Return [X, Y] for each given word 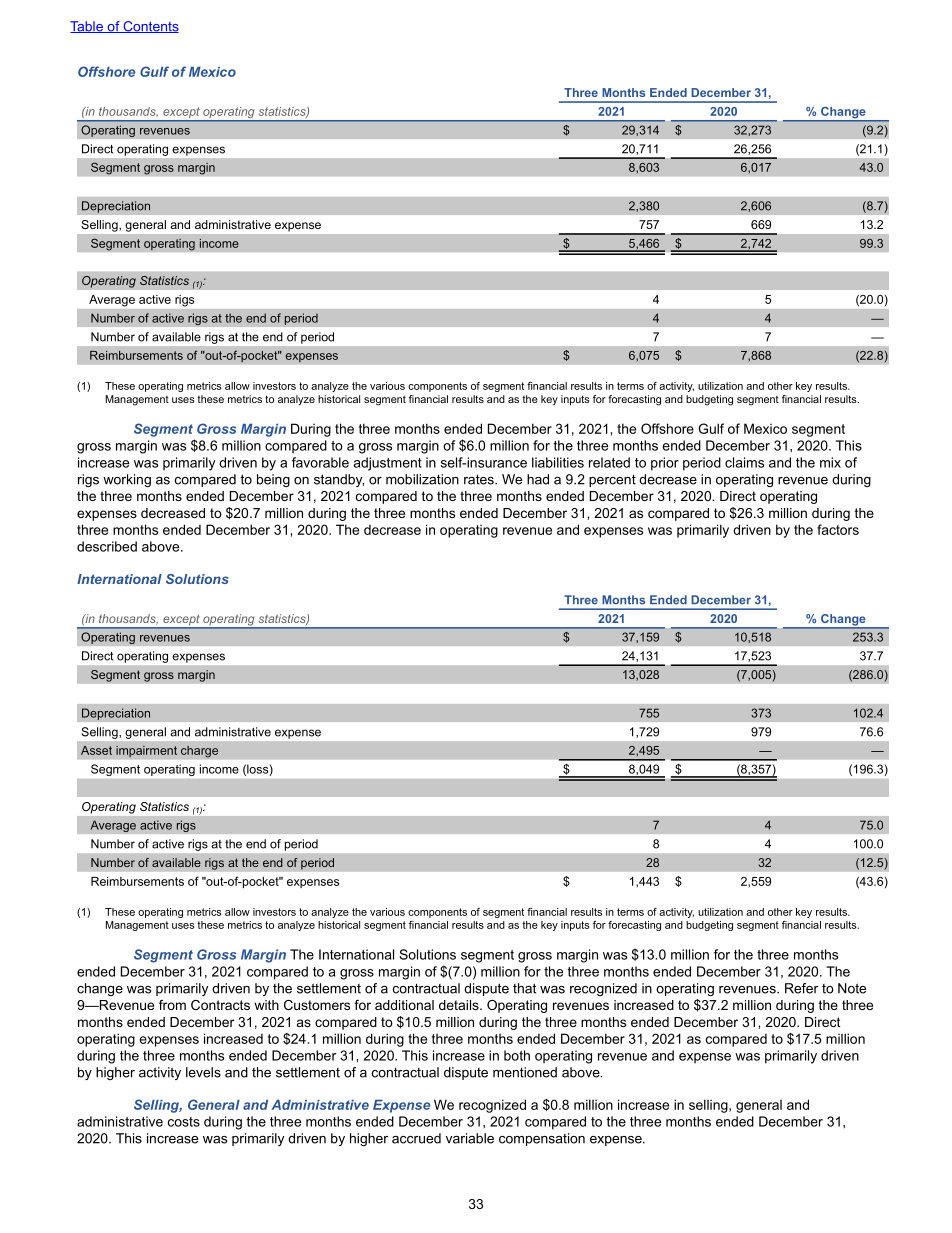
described [107, 546]
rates [480, 479]
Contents [150, 27]
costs [184, 1122]
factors [838, 529]
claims [744, 462]
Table [87, 27]
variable [470, 1138]
